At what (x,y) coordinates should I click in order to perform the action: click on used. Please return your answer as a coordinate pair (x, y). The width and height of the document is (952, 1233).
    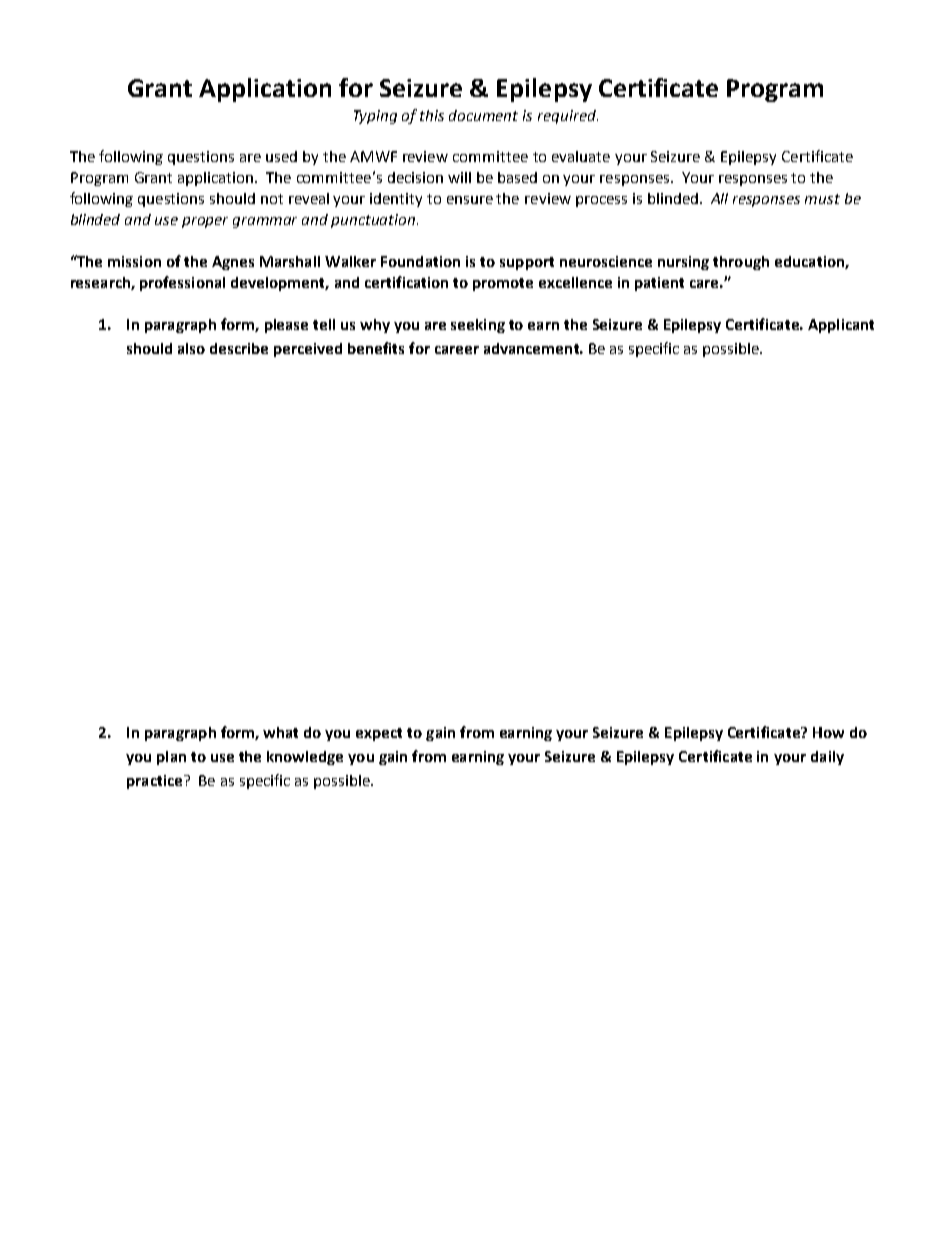
    Looking at the image, I should click on (281, 156).
